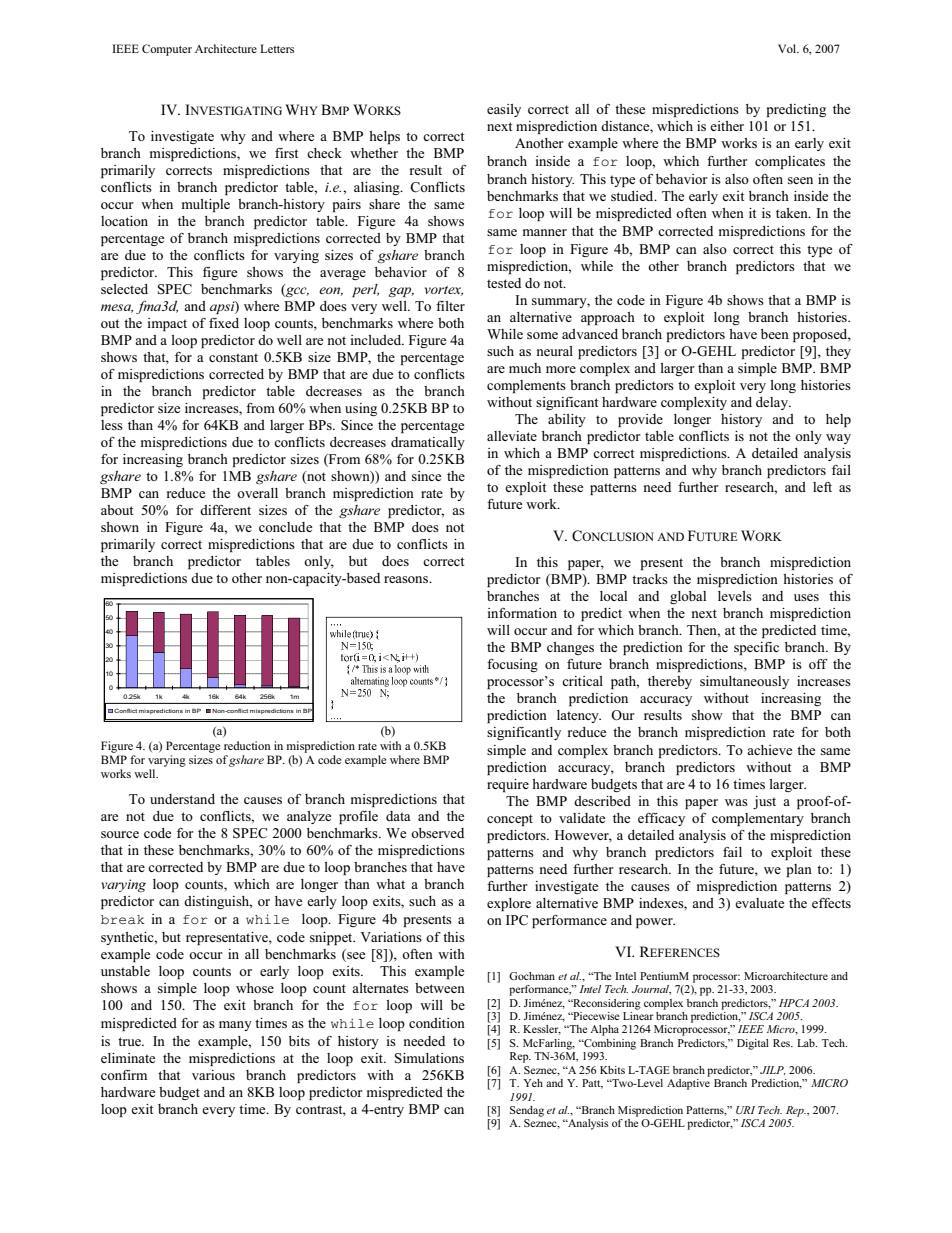 The height and width of the image is (1233, 952). Describe the element at coordinates (167, 50) in the image. I see `Computer` at that location.
